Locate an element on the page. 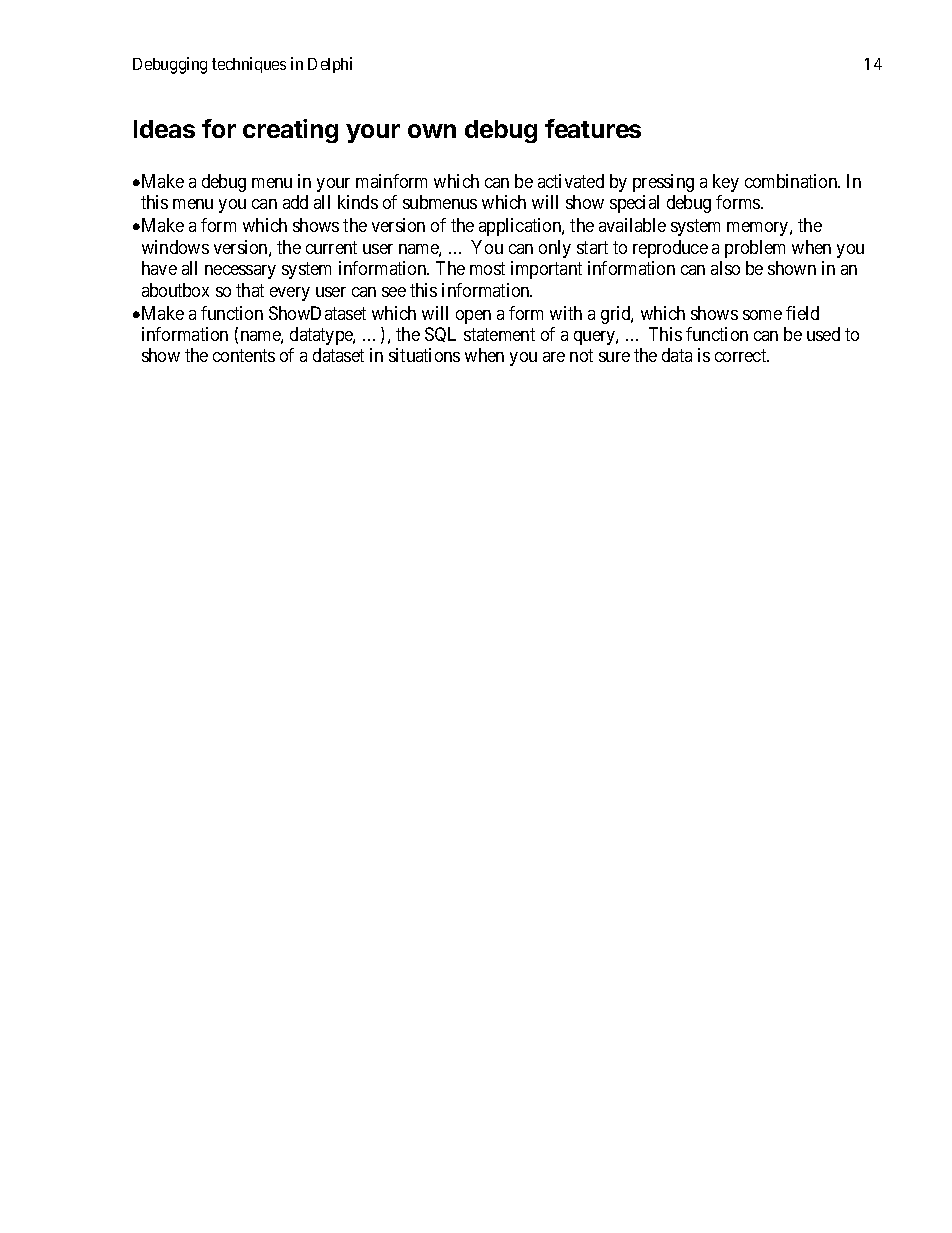  situations is located at coordinates (424, 355).
